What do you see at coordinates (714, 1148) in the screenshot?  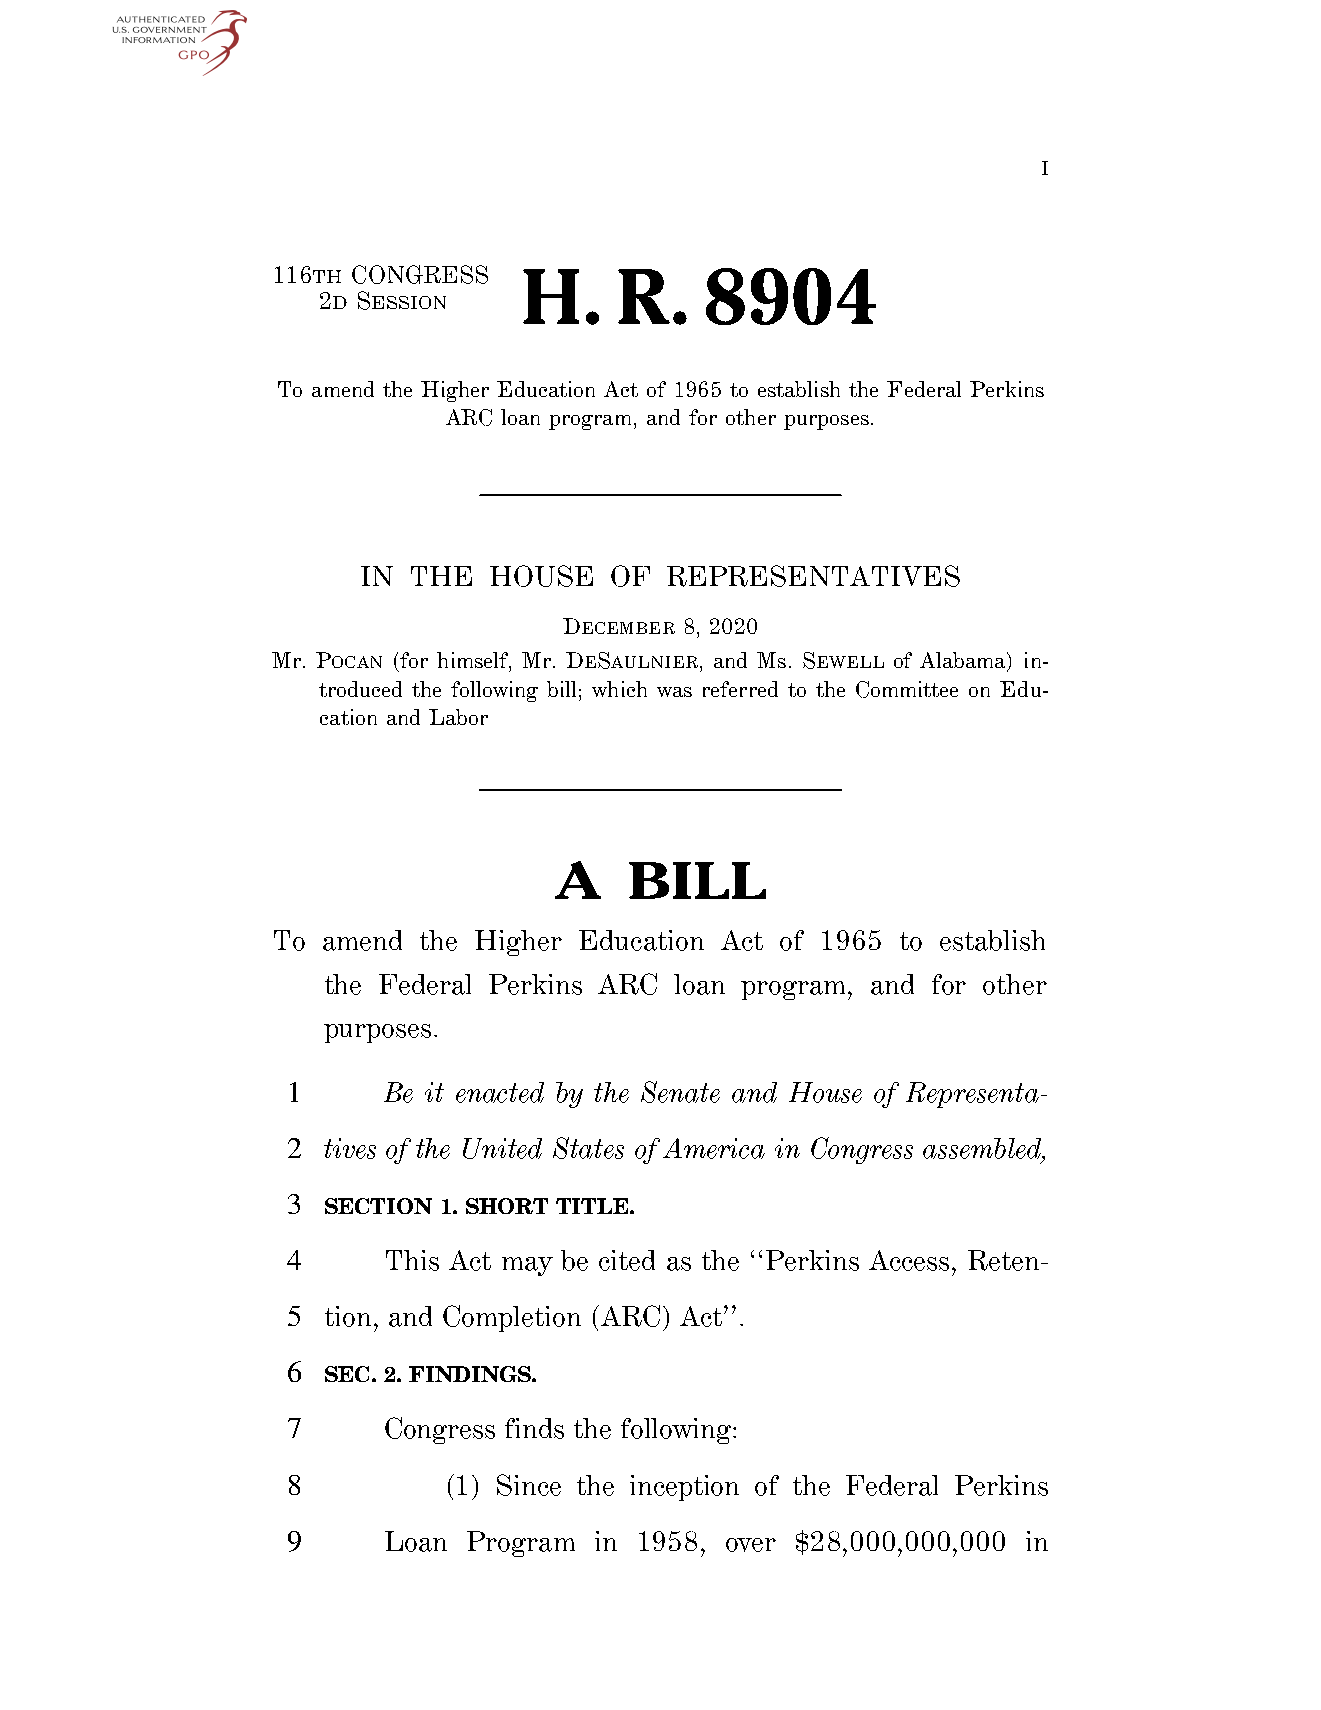 I see `America` at bounding box center [714, 1148].
